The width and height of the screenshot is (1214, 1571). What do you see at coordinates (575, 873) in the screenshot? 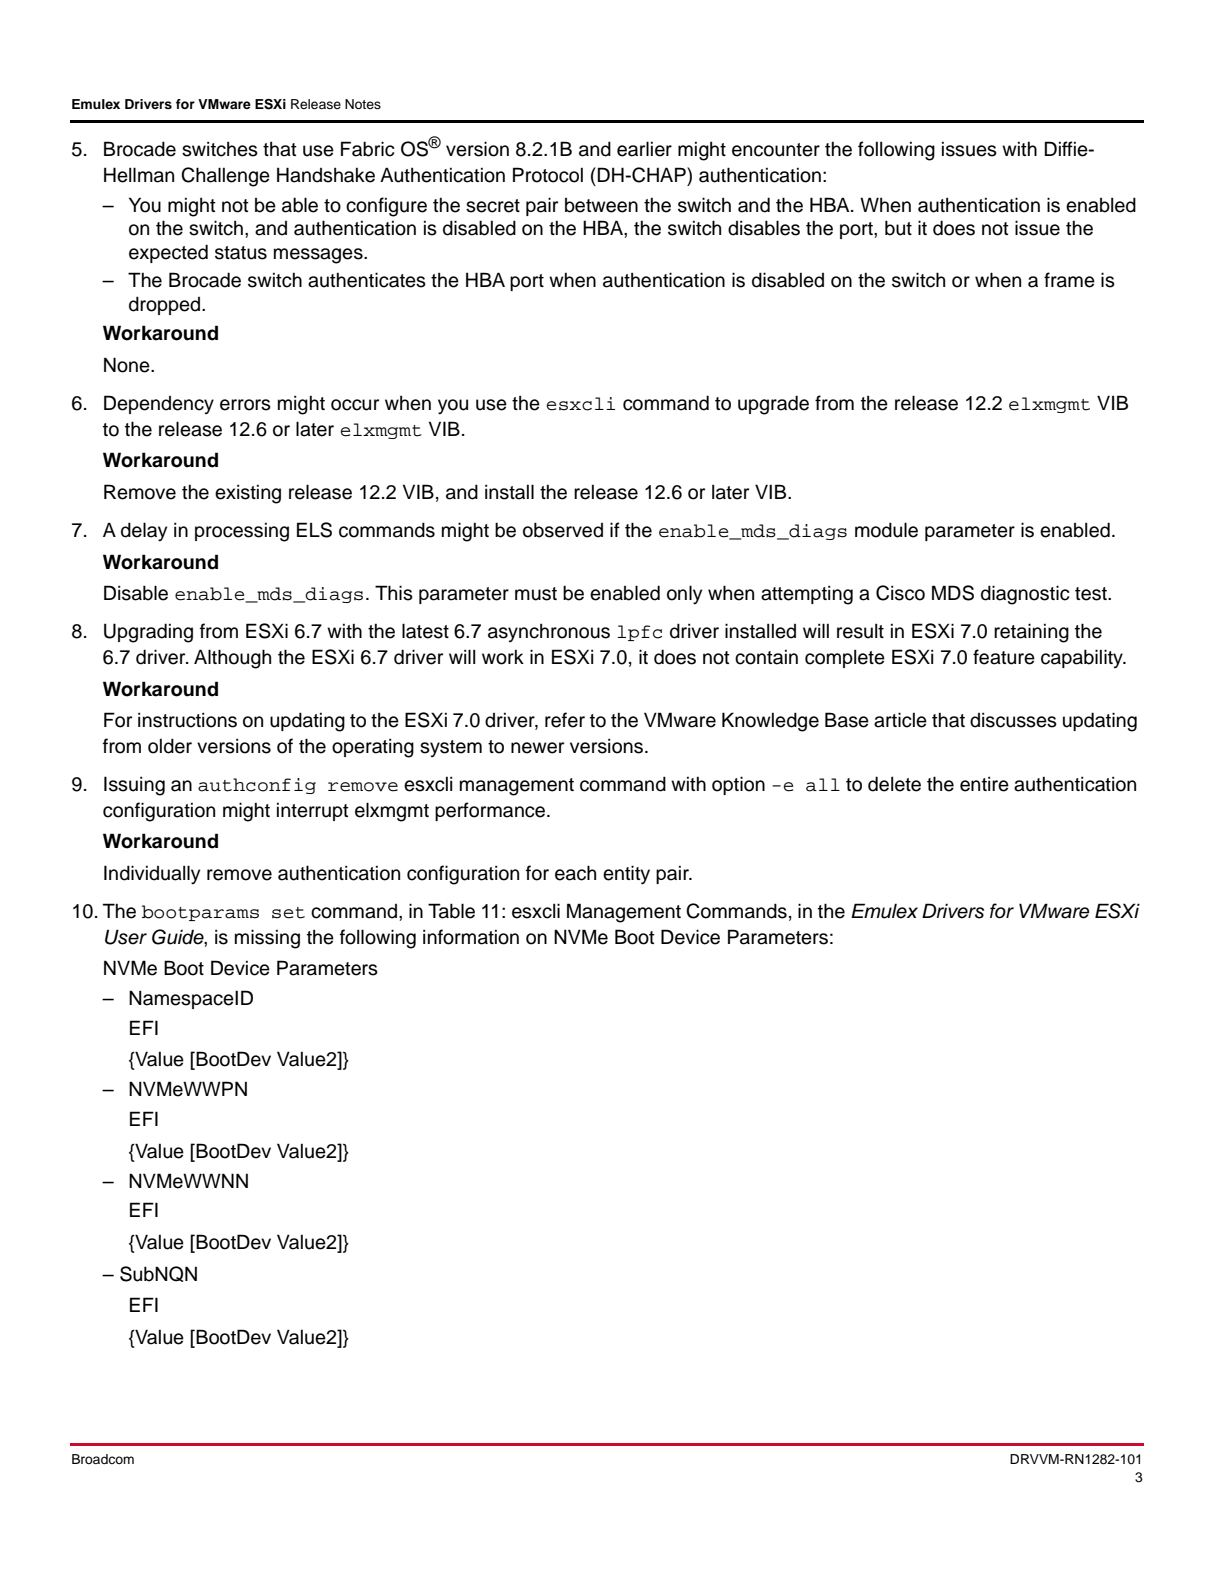
I see `each` at bounding box center [575, 873].
